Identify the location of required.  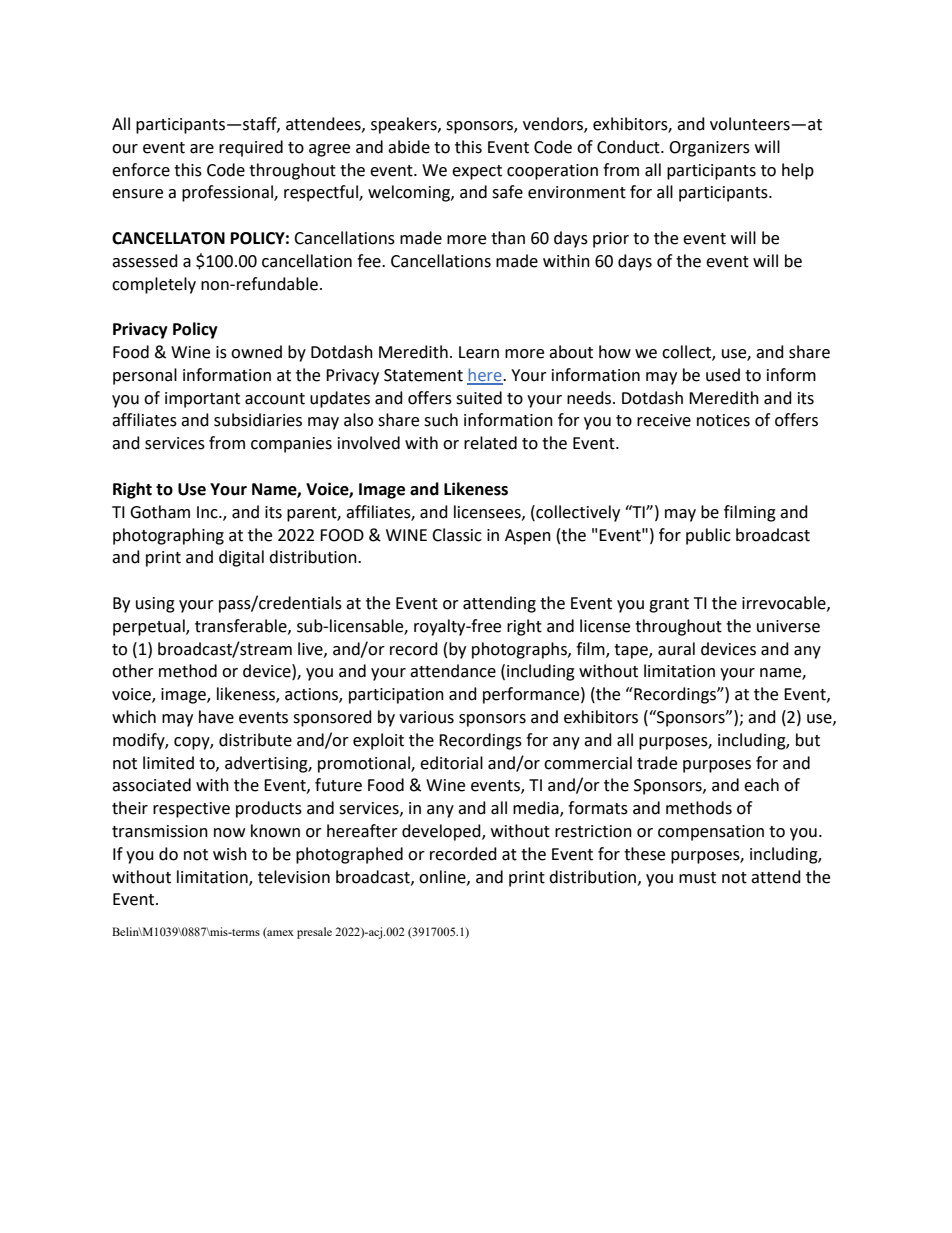
(251, 148).
